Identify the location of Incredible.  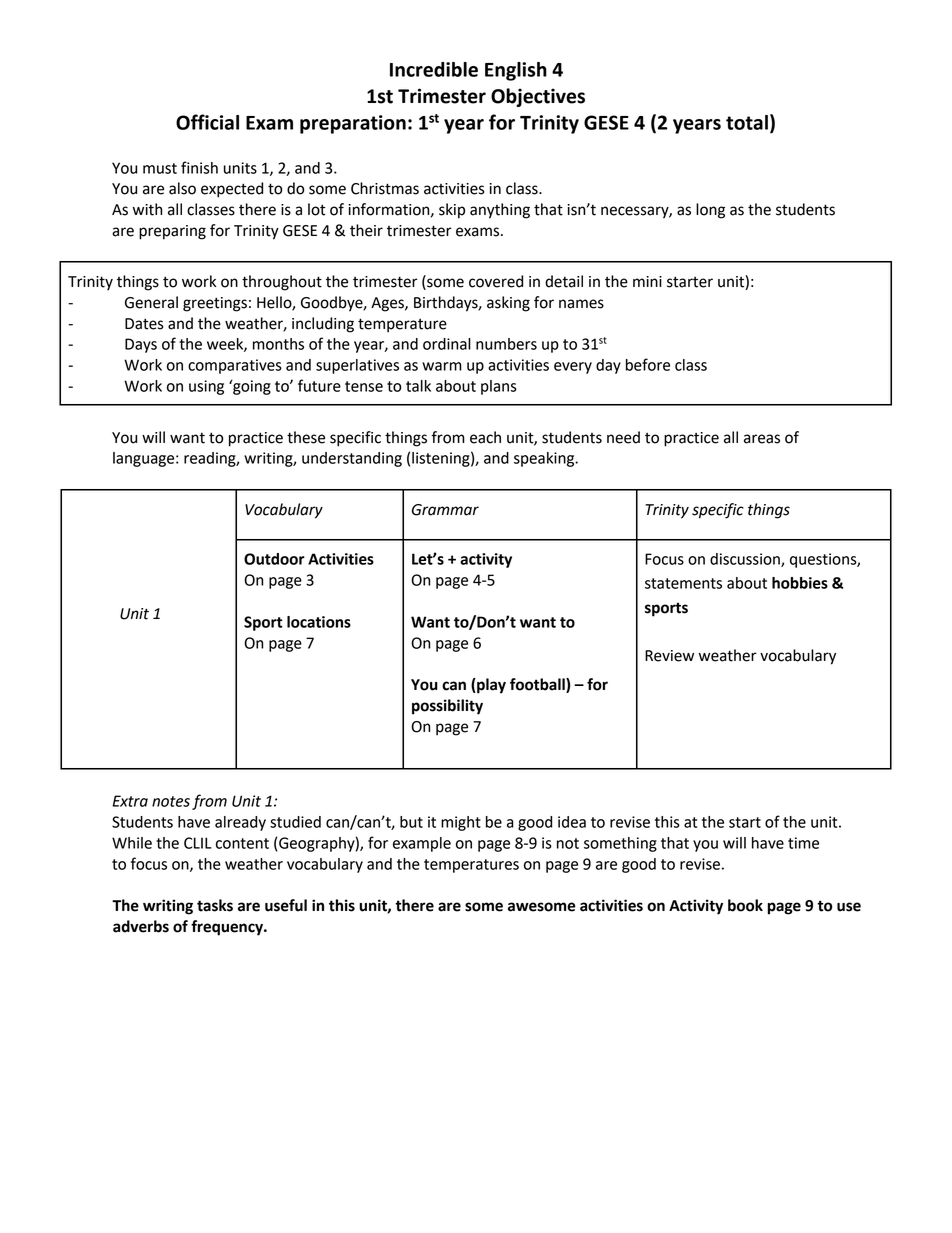
(434, 69).
